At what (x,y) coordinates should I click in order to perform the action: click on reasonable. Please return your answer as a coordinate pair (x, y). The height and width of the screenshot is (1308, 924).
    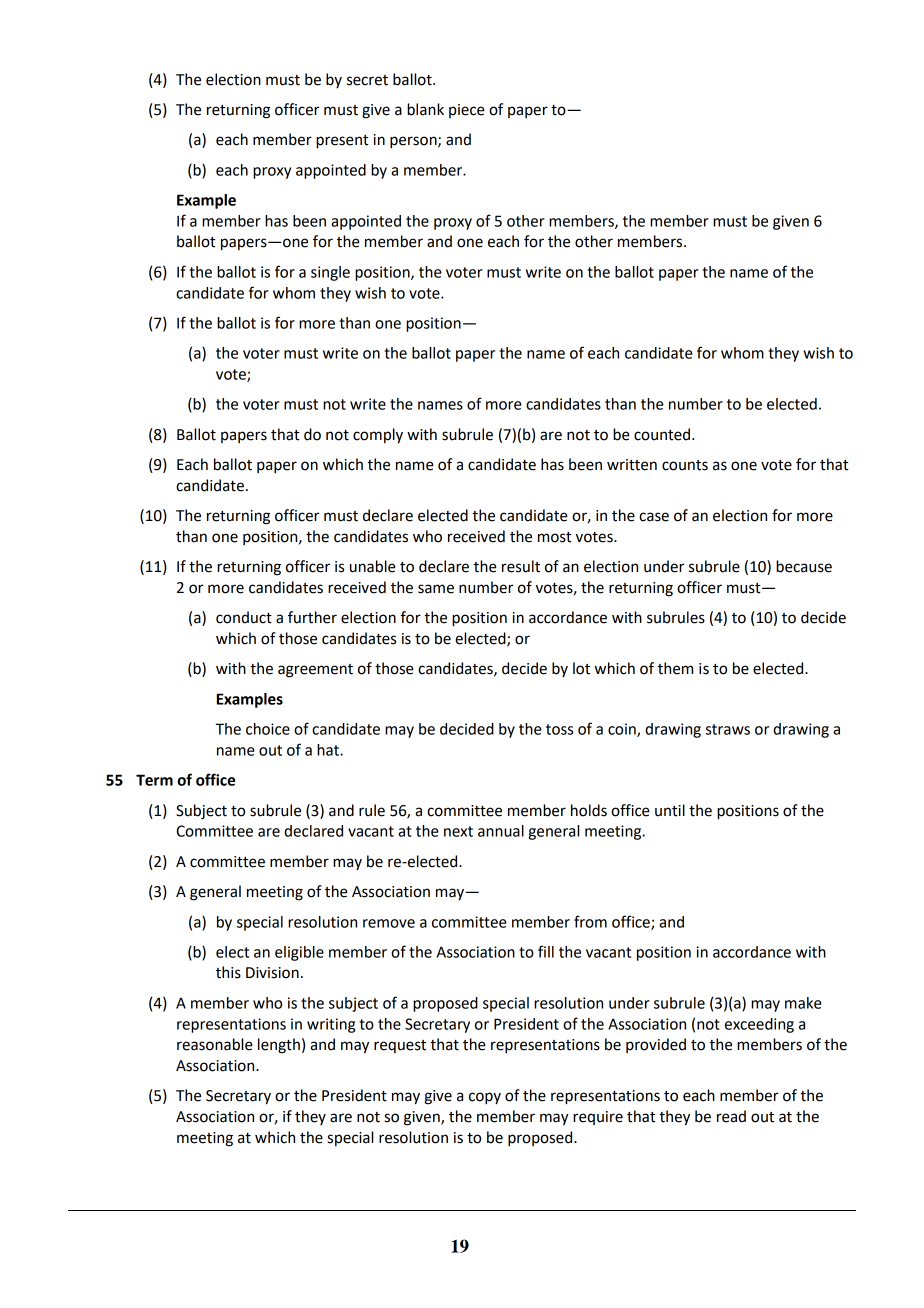
    Looking at the image, I should click on (215, 1044).
